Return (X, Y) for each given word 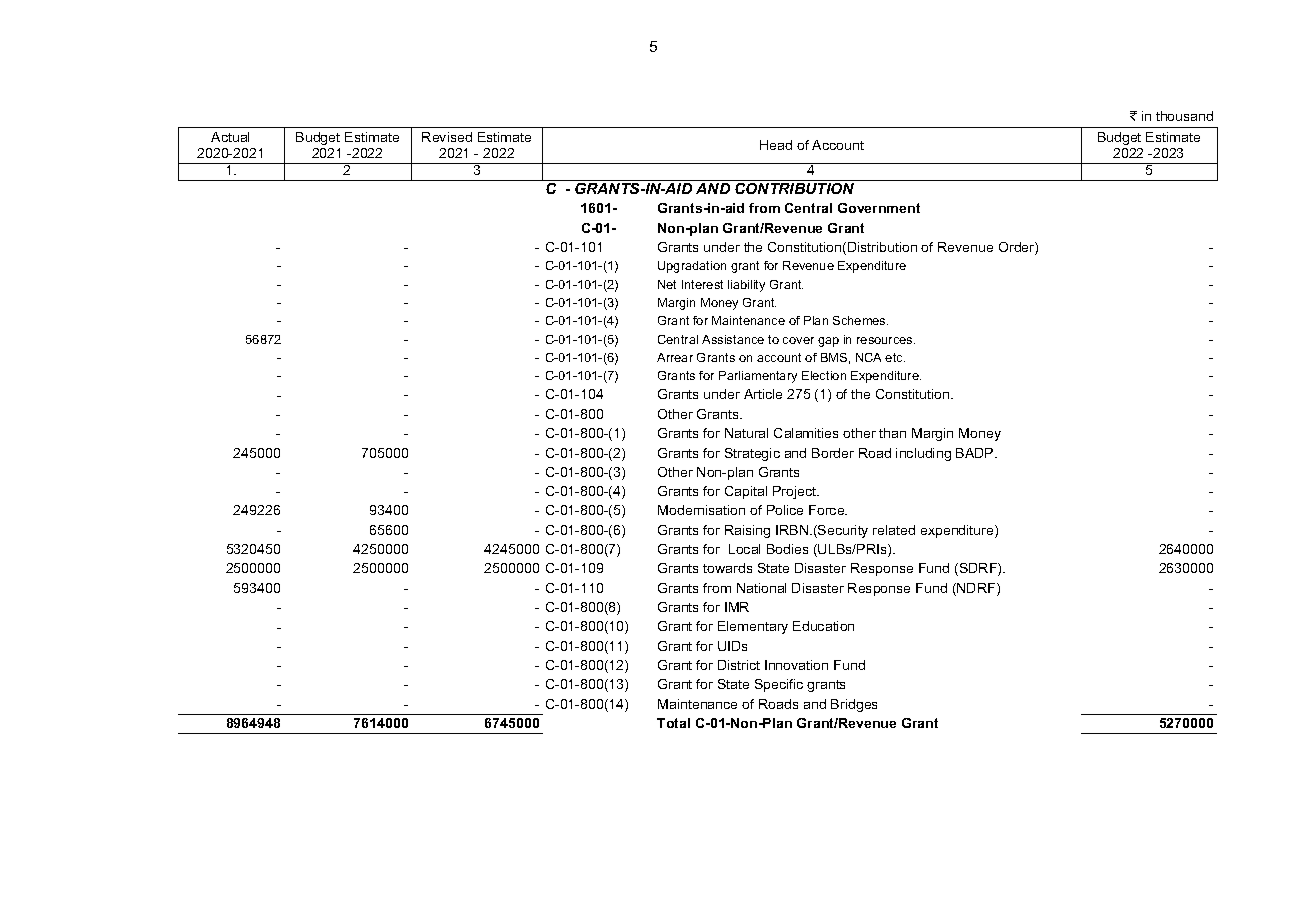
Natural (746, 433)
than (892, 433)
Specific (779, 685)
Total (673, 723)
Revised (447, 137)
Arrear (675, 357)
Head (776, 145)
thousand (1184, 116)
